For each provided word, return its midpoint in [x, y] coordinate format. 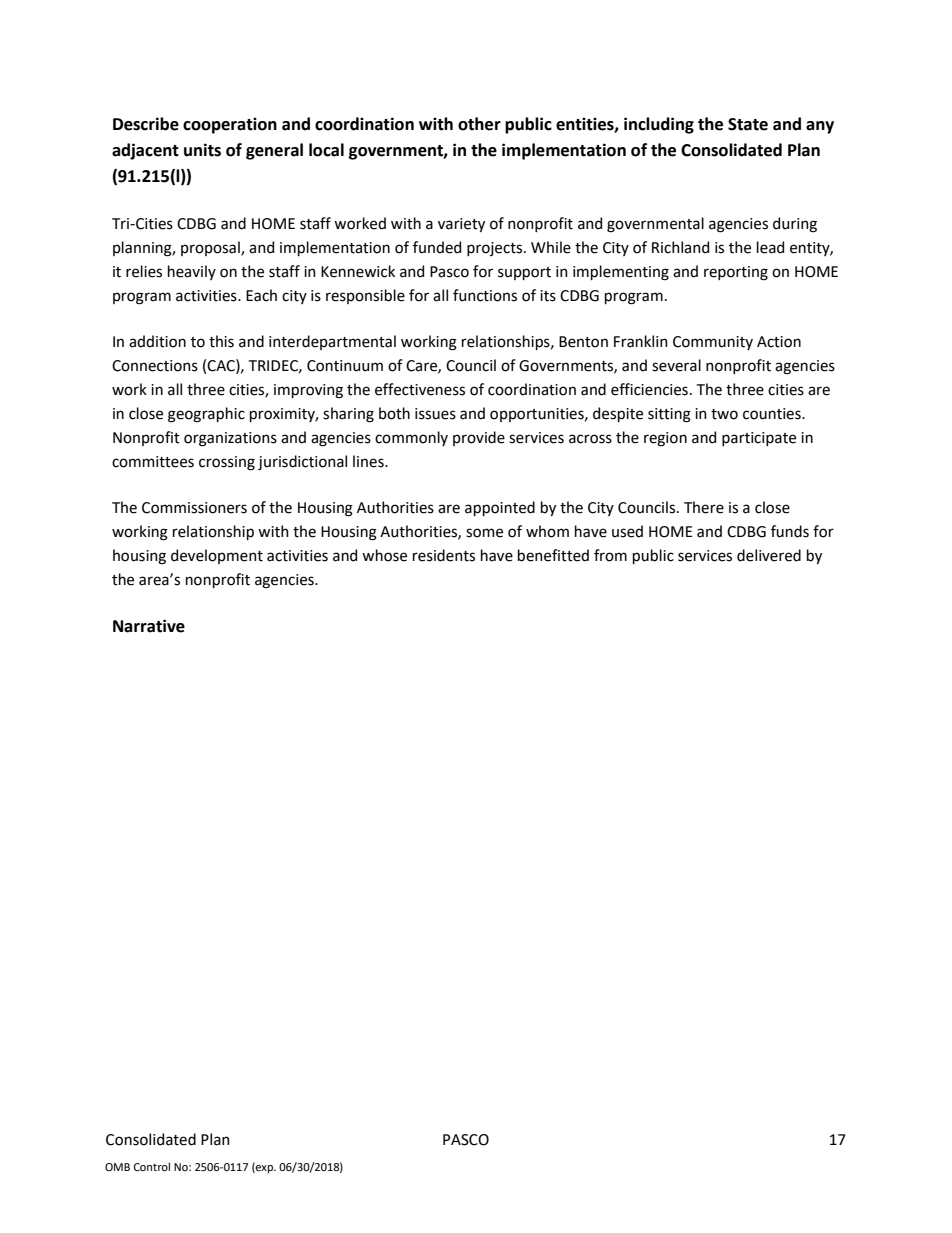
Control [152, 1166]
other [479, 124]
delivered [769, 555]
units [202, 150]
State [748, 124]
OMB [117, 1167]
